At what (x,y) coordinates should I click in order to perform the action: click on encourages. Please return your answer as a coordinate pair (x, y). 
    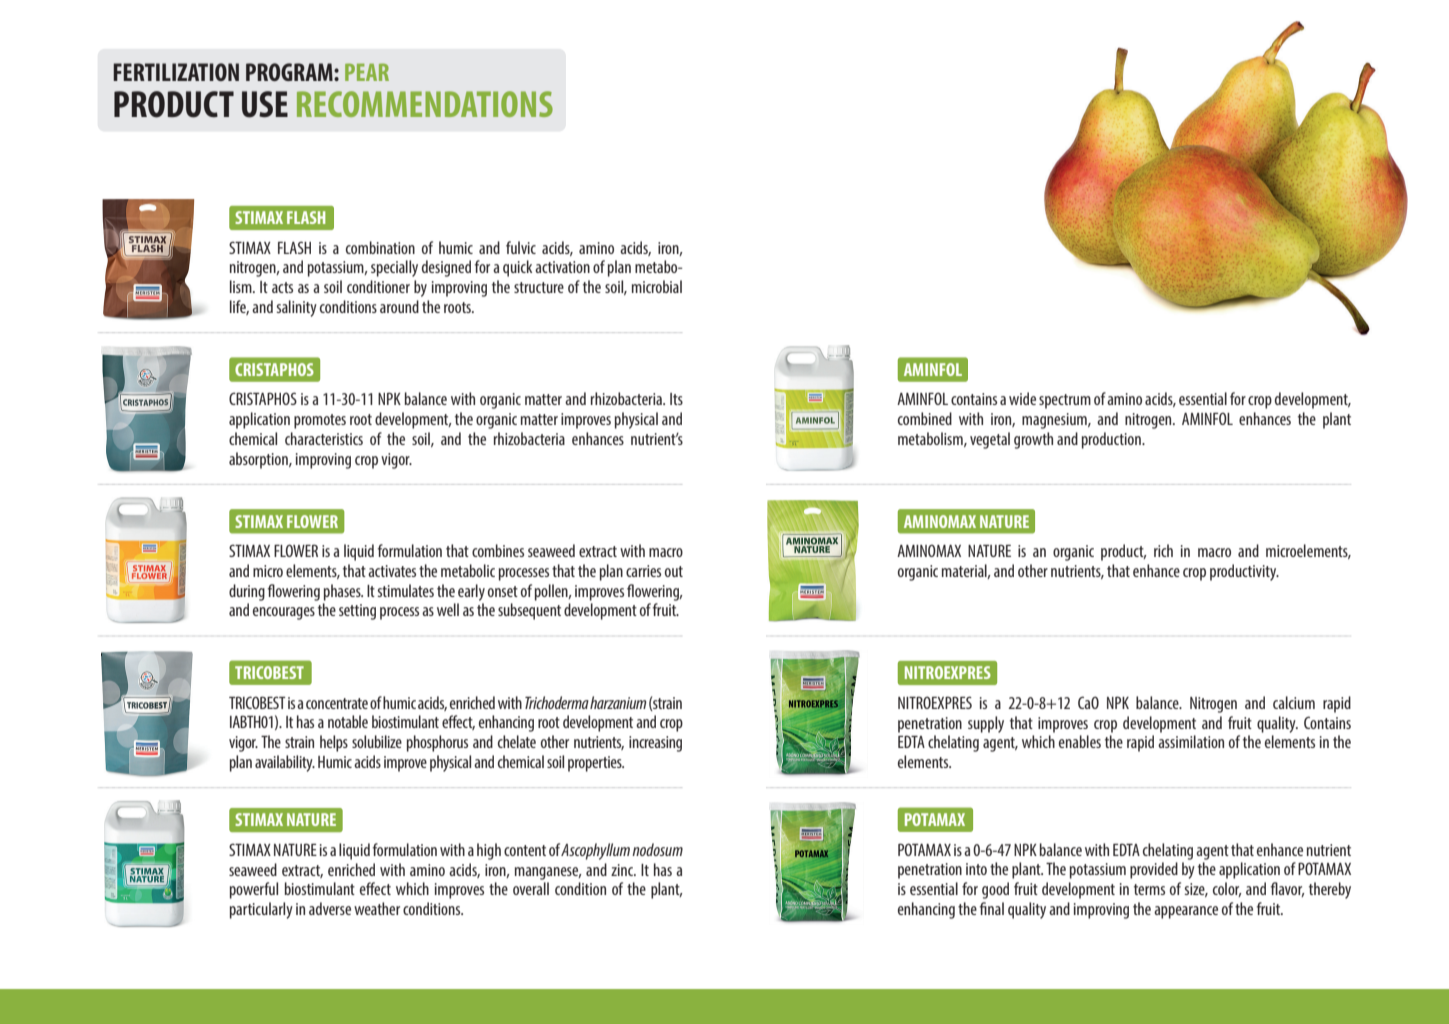
    Looking at the image, I should click on (284, 613).
